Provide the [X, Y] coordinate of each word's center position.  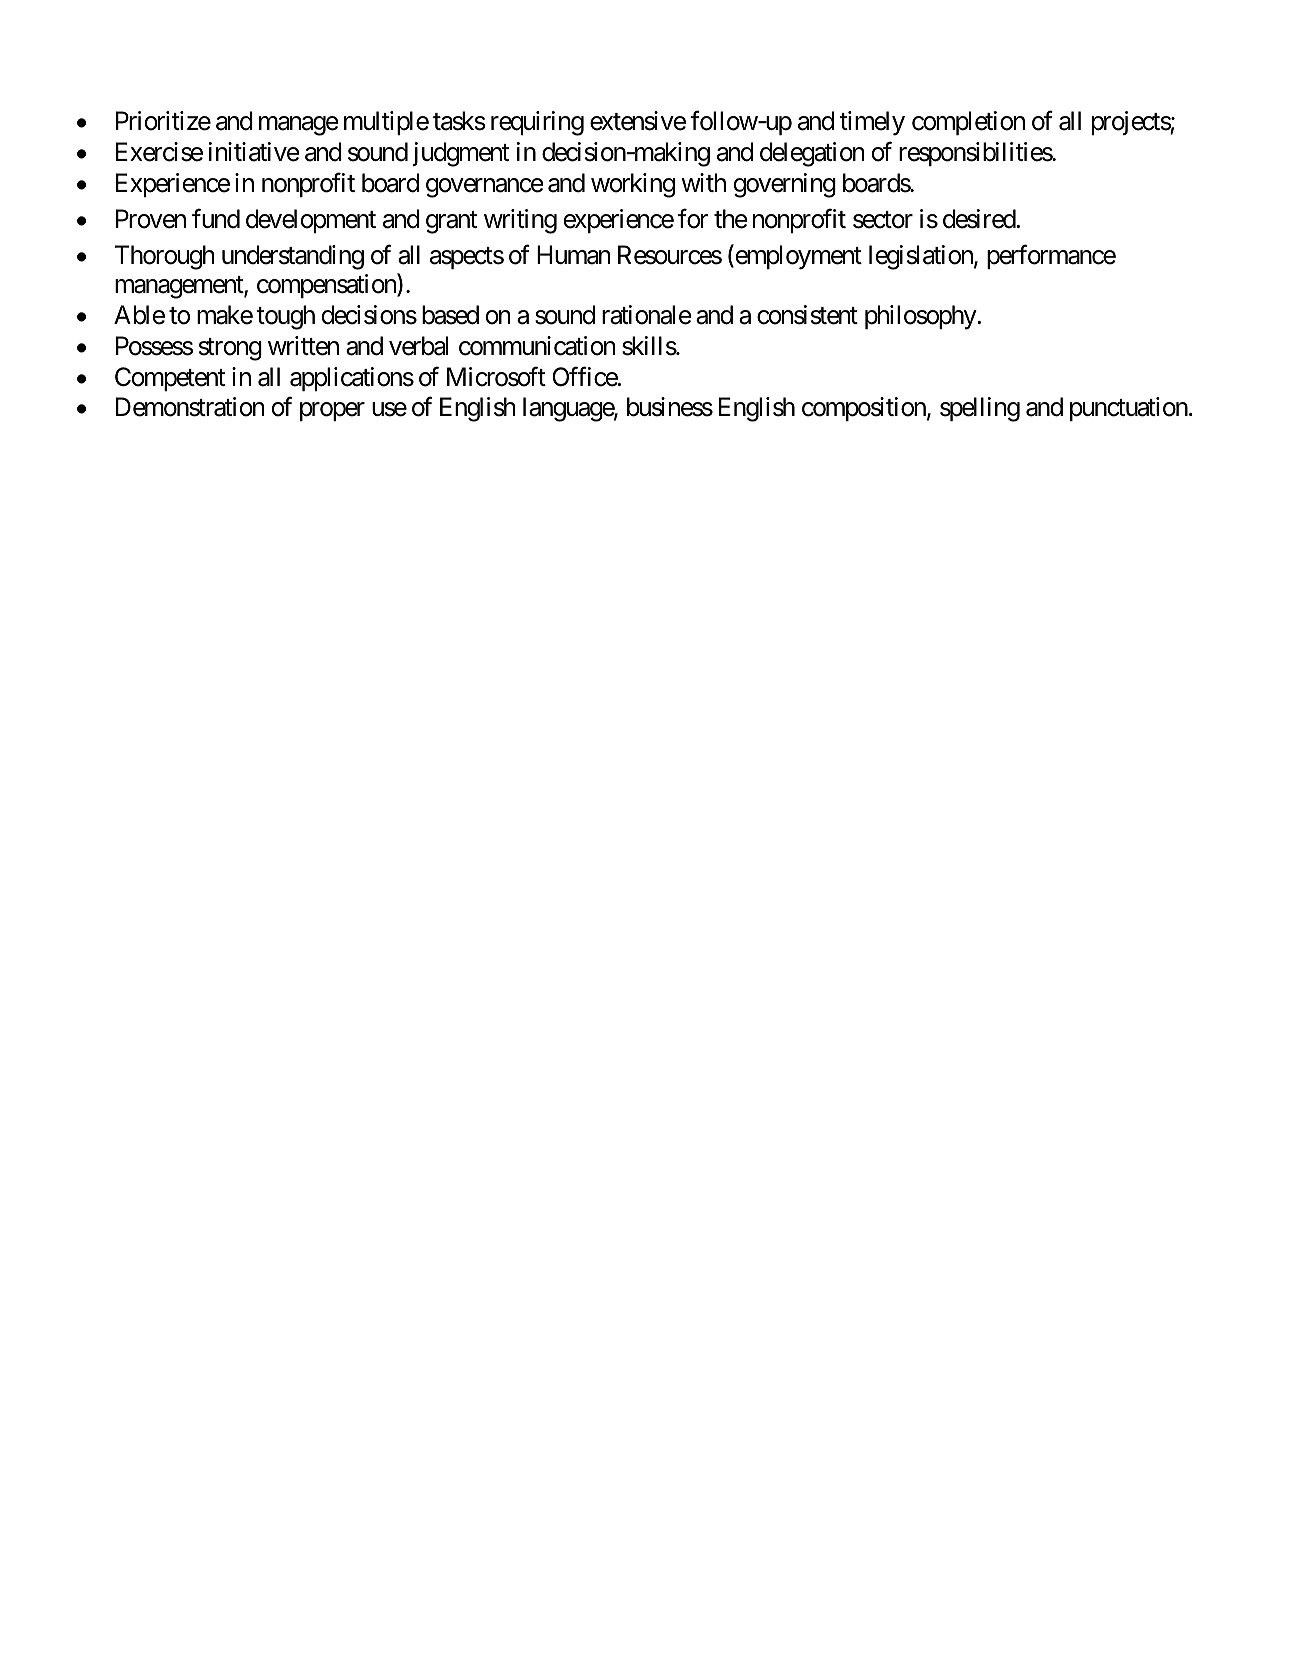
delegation [812, 154]
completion [968, 123]
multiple [386, 123]
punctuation [1129, 409]
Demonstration [190, 407]
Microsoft [496, 376]
